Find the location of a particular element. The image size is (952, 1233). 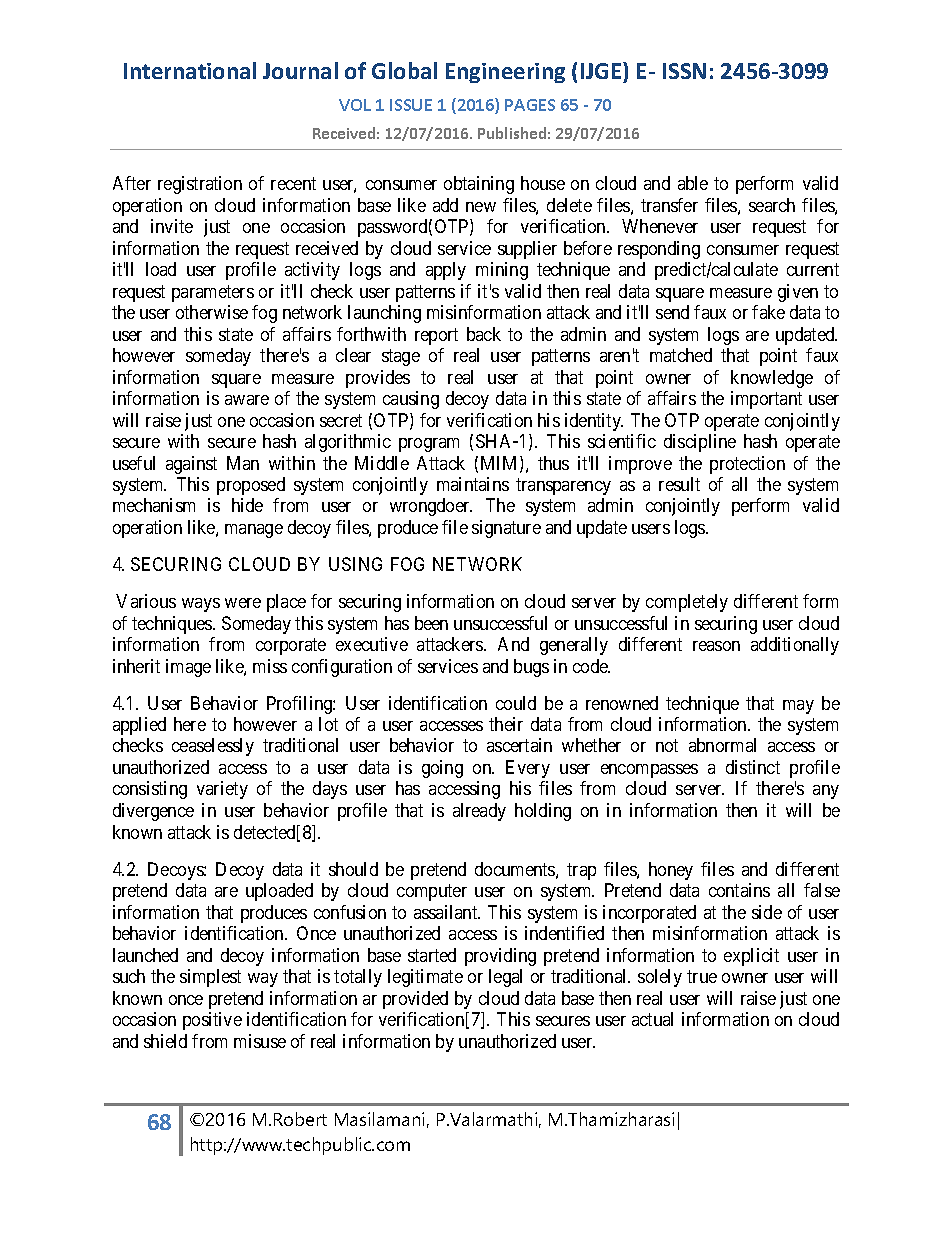

aware is located at coordinates (247, 400).
